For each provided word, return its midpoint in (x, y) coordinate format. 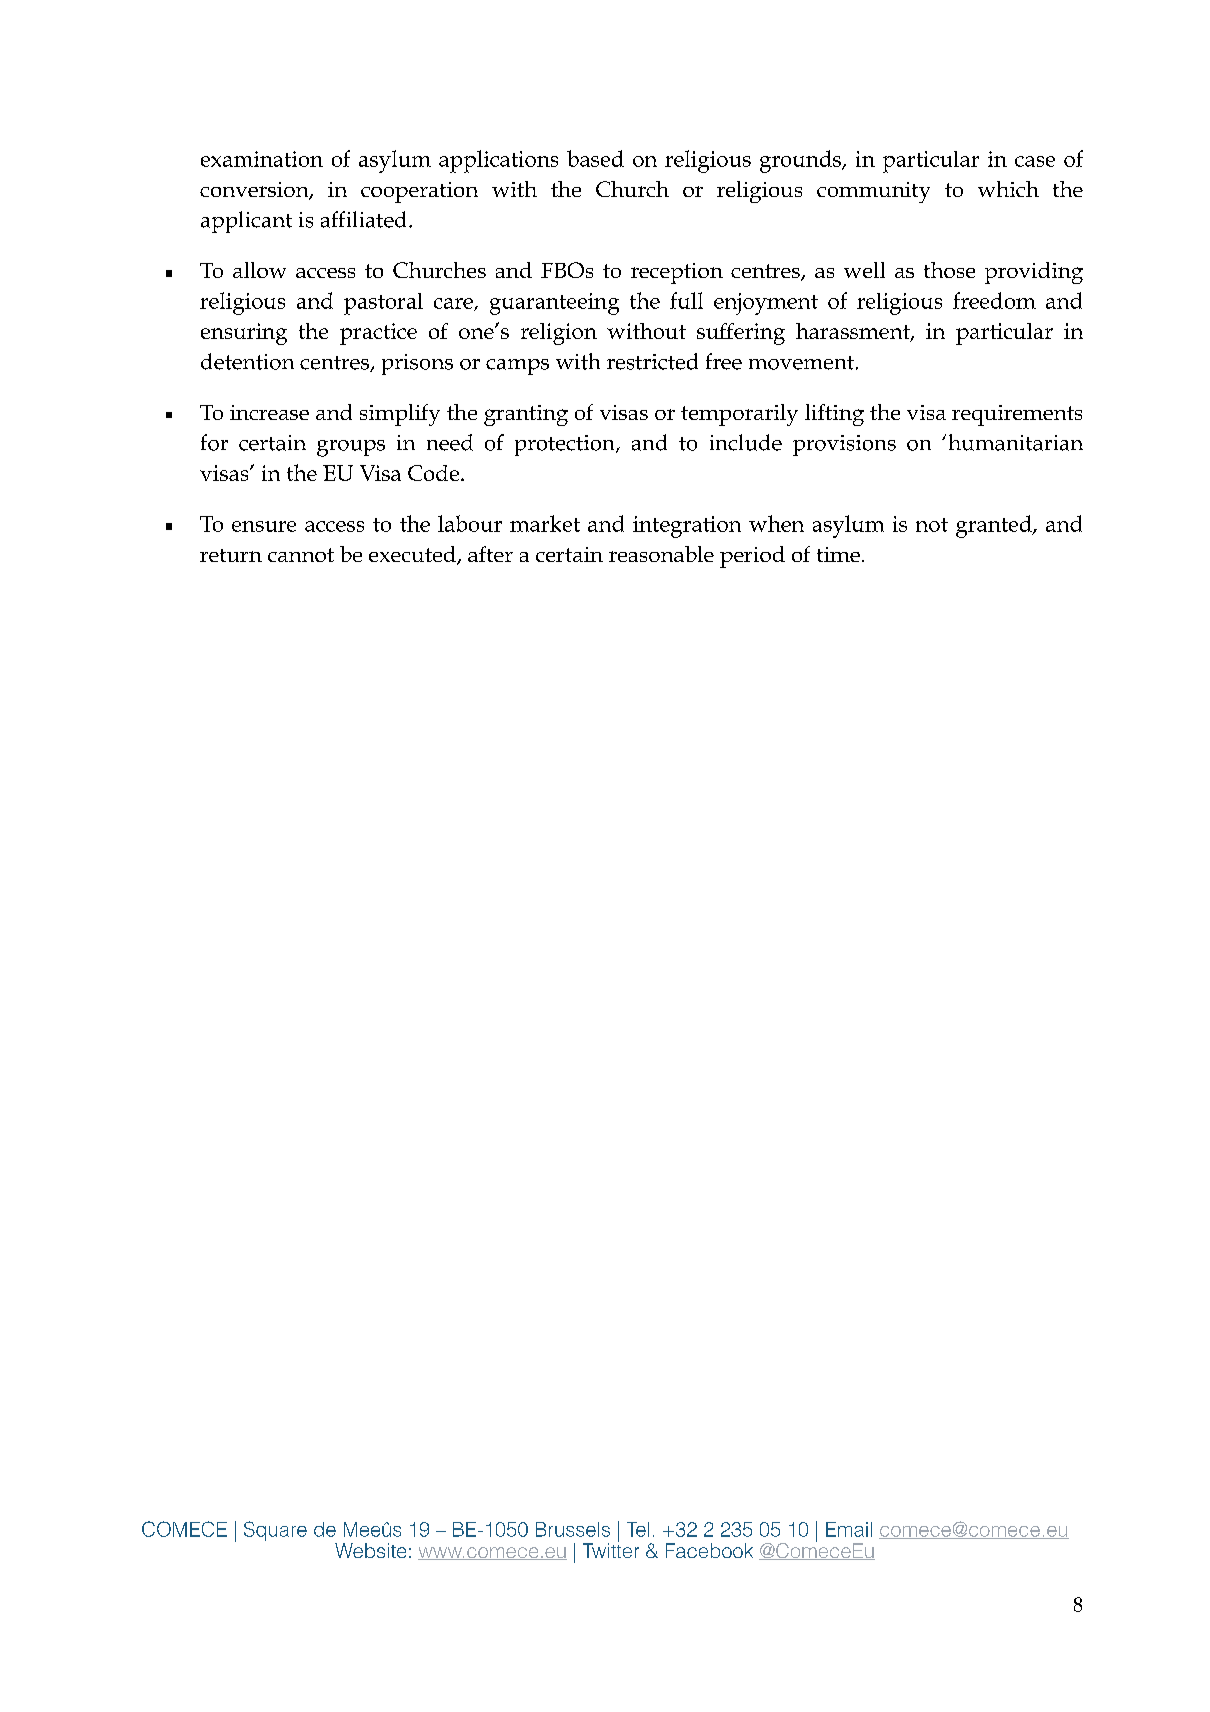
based (595, 158)
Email (849, 1529)
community (873, 192)
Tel (638, 1529)
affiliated (365, 219)
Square (275, 1531)
